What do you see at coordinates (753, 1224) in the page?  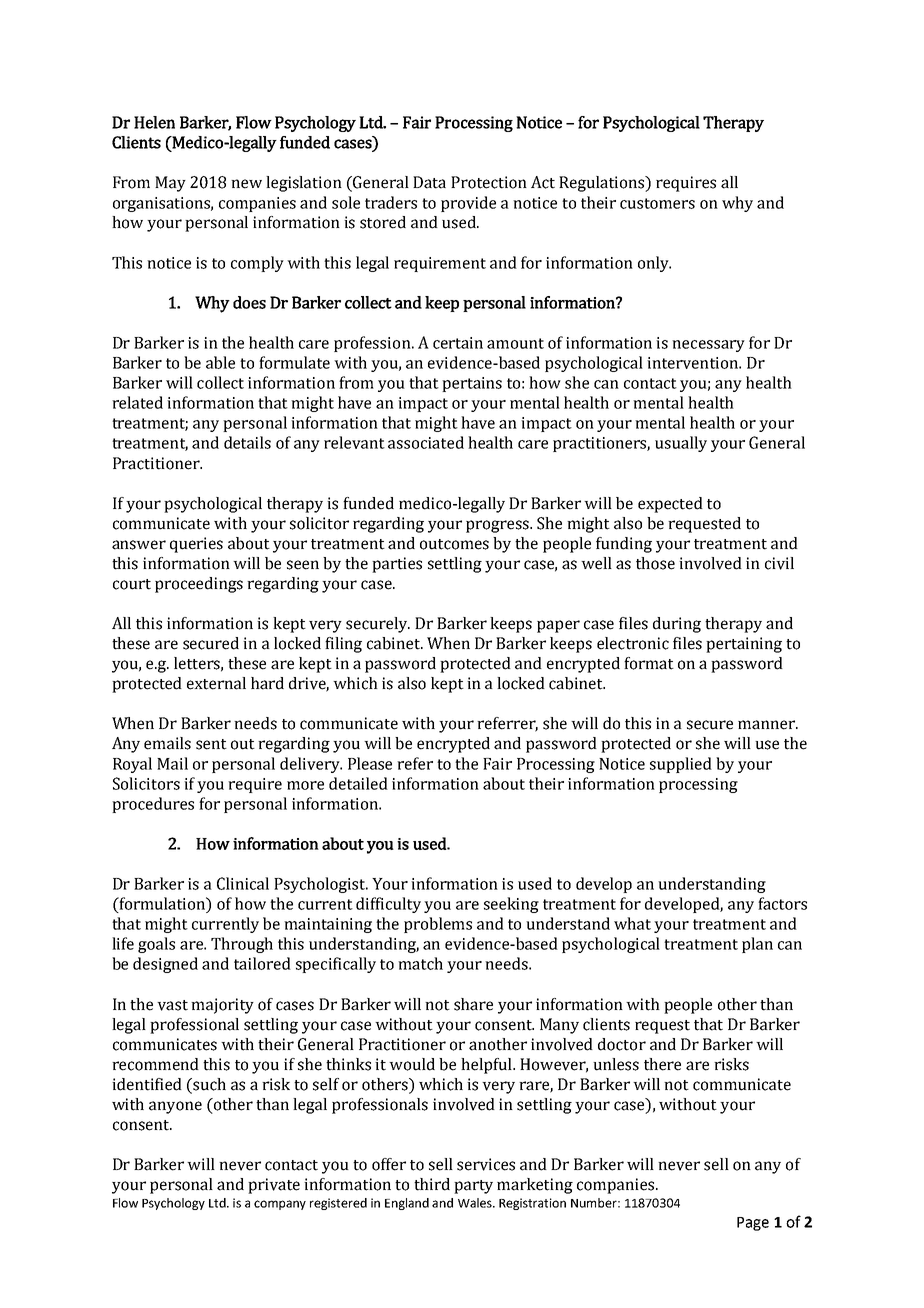 I see `Page` at bounding box center [753, 1224].
